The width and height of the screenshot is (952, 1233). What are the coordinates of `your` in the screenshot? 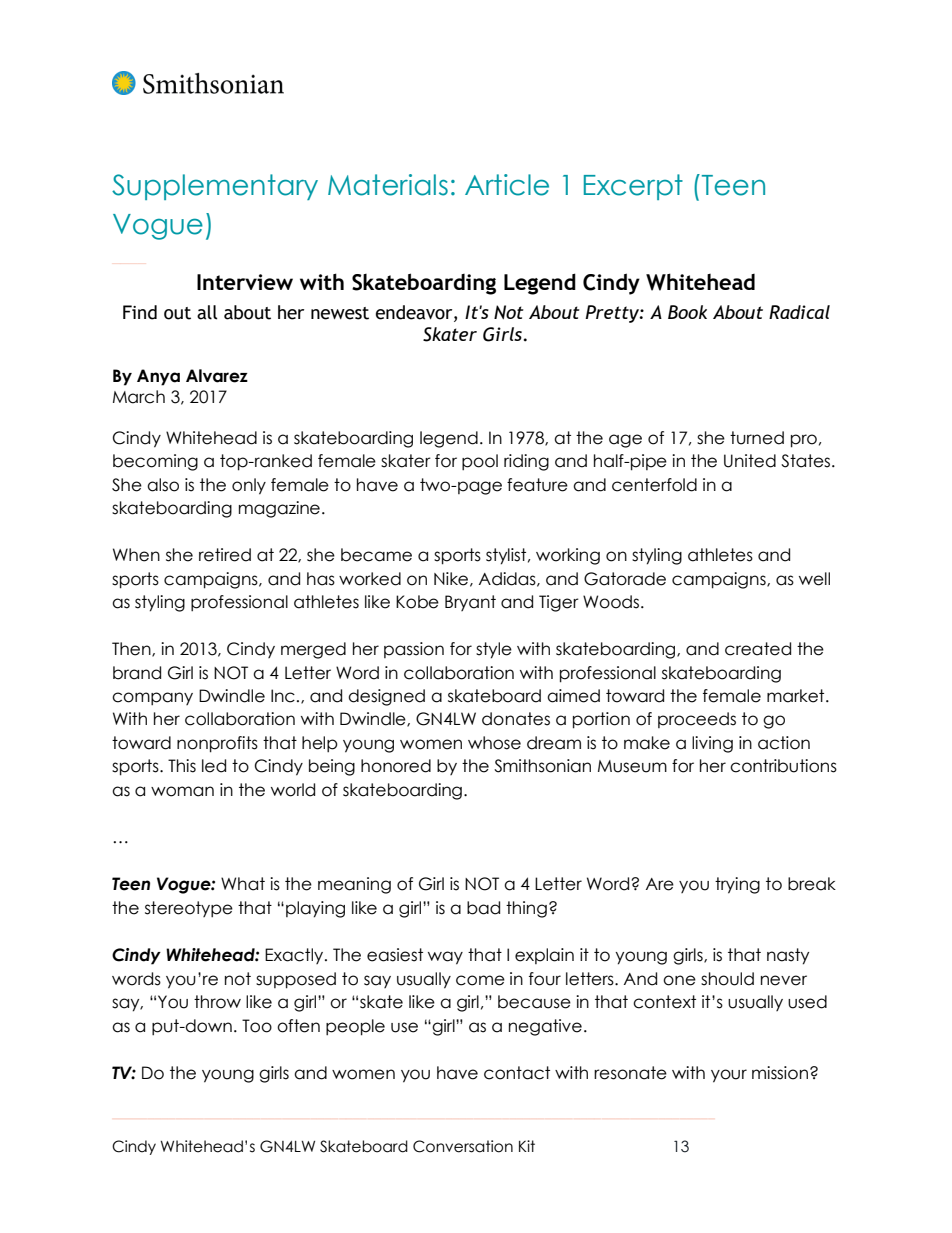 It's located at (729, 1076).
